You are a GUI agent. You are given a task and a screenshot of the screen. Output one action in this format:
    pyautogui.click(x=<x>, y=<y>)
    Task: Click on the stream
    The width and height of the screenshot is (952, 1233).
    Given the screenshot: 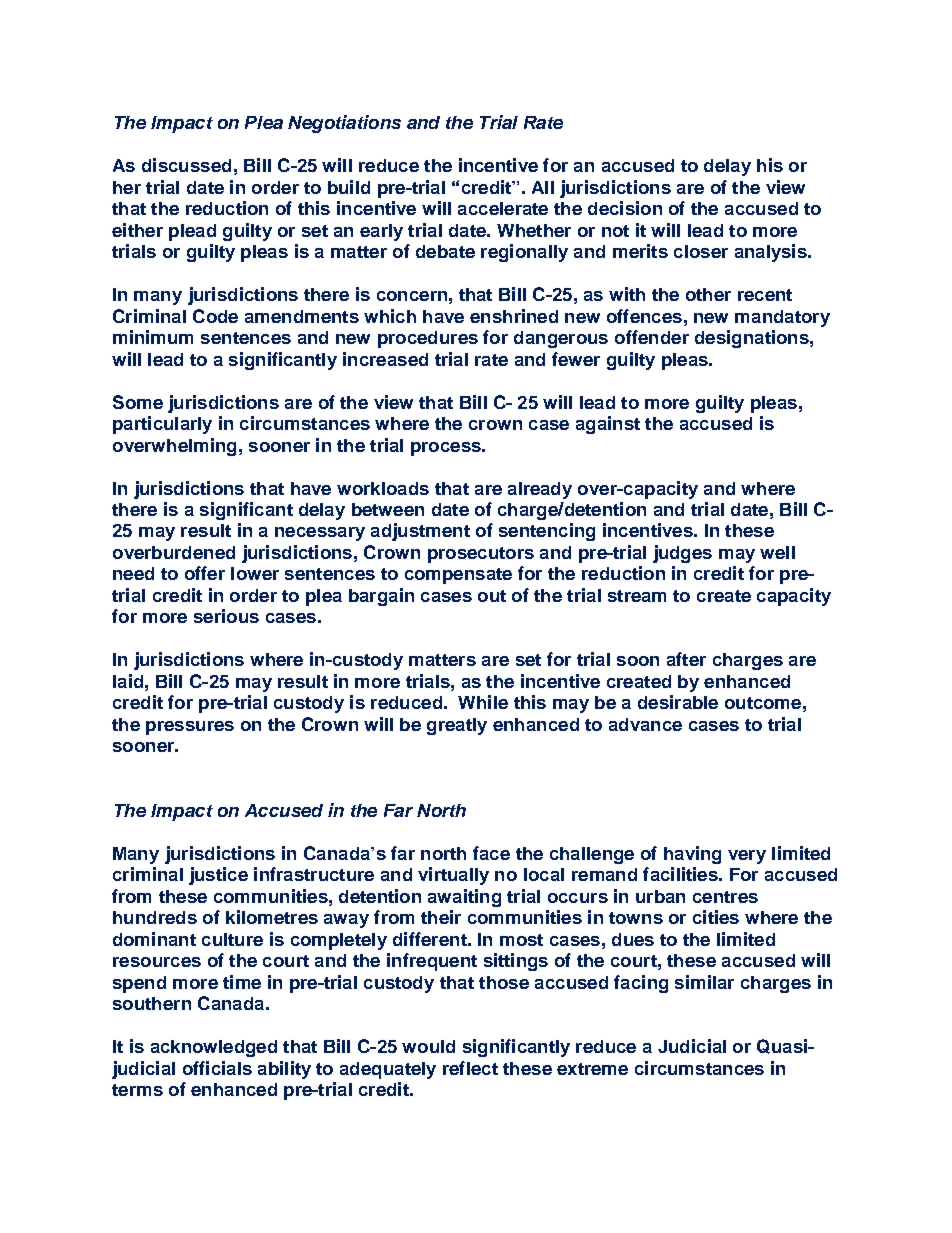 What is the action you would take?
    pyautogui.click(x=637, y=596)
